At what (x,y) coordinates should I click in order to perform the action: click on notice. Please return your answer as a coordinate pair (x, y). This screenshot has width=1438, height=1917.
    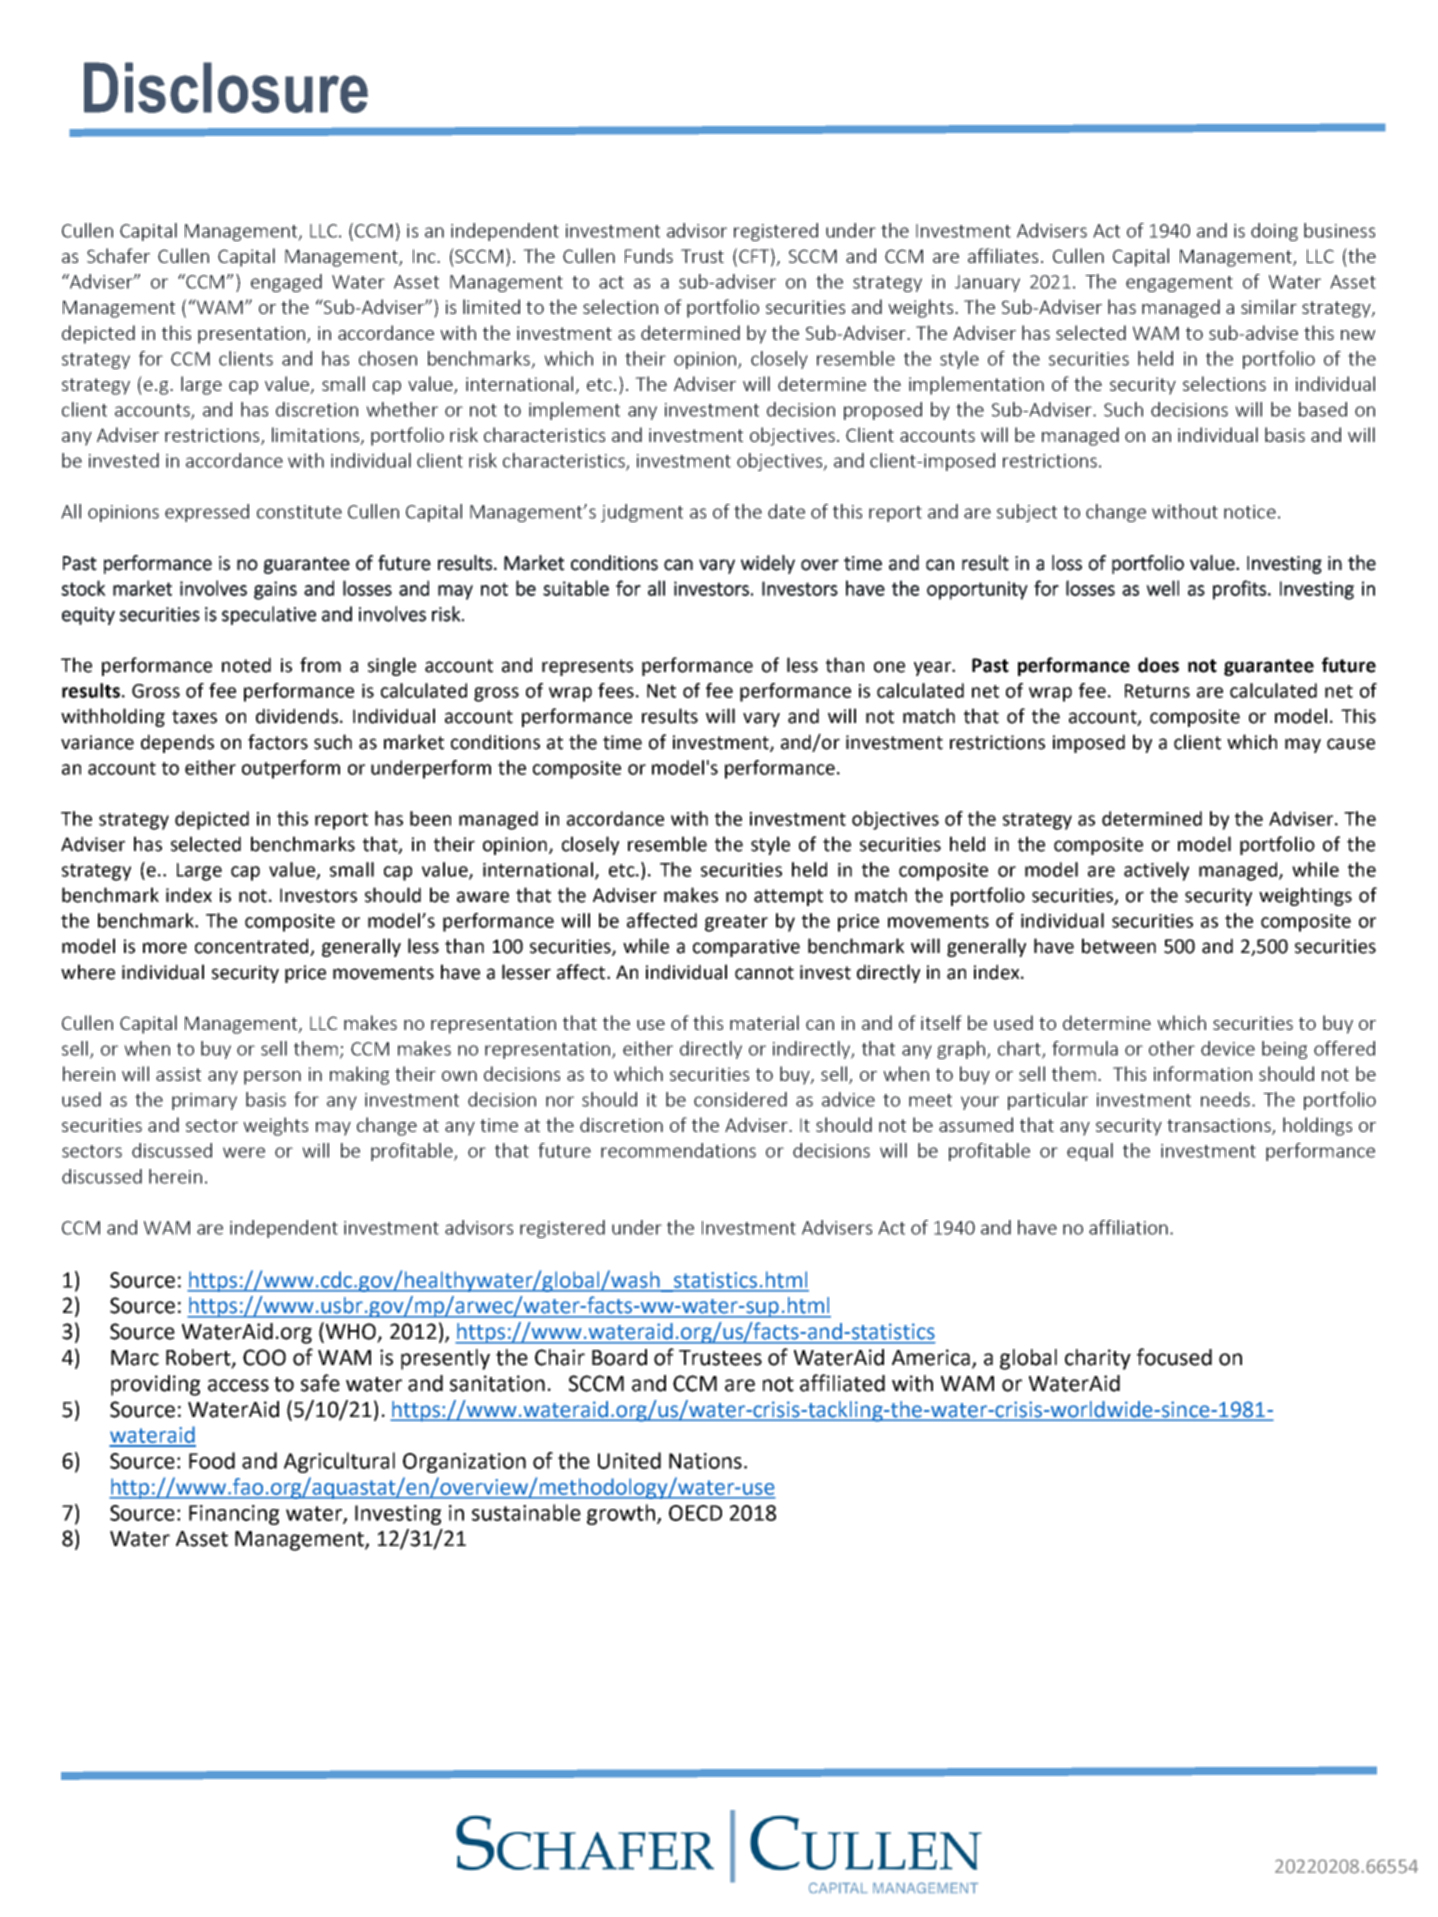
    Looking at the image, I should click on (1250, 512).
